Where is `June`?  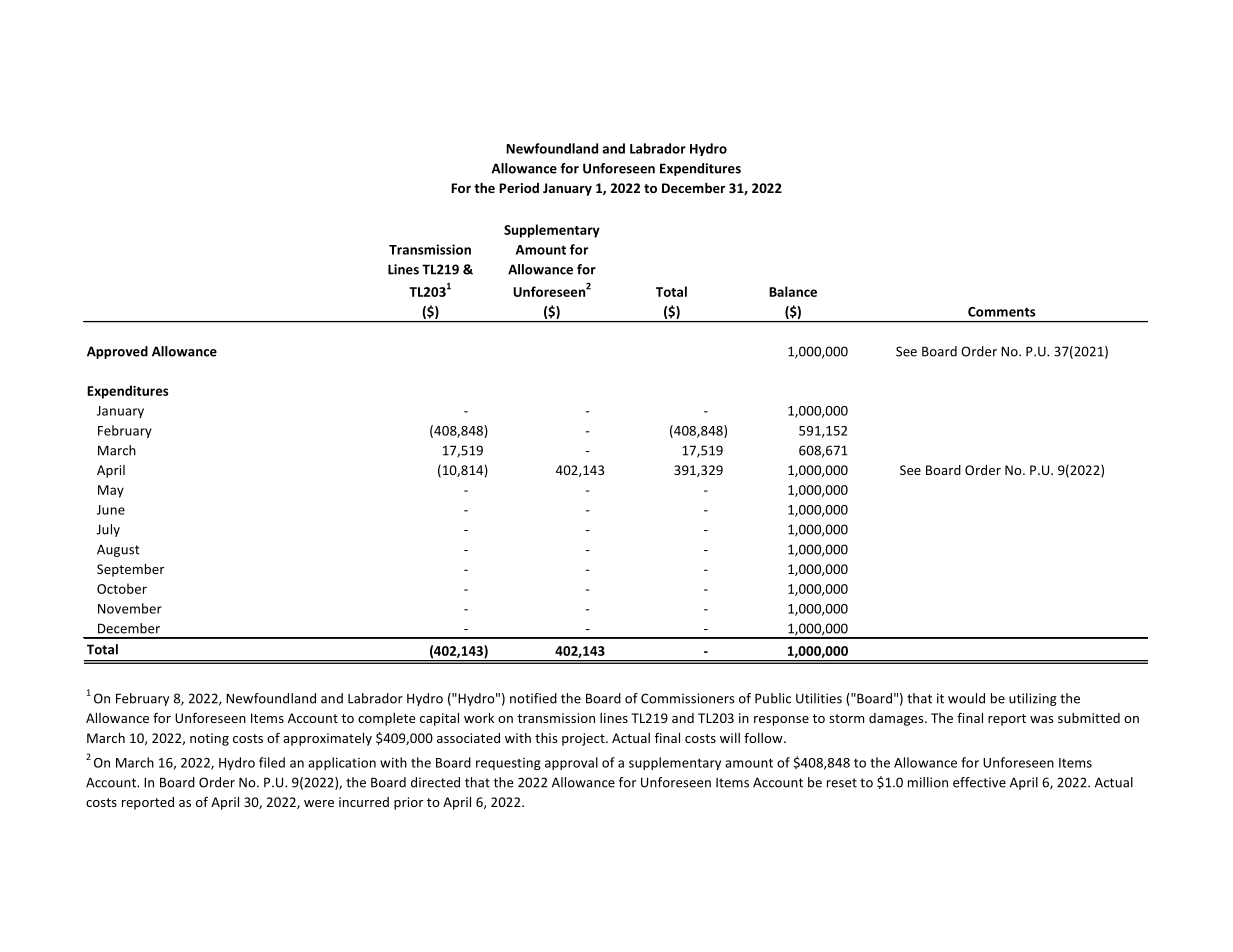 June is located at coordinates (111, 510).
